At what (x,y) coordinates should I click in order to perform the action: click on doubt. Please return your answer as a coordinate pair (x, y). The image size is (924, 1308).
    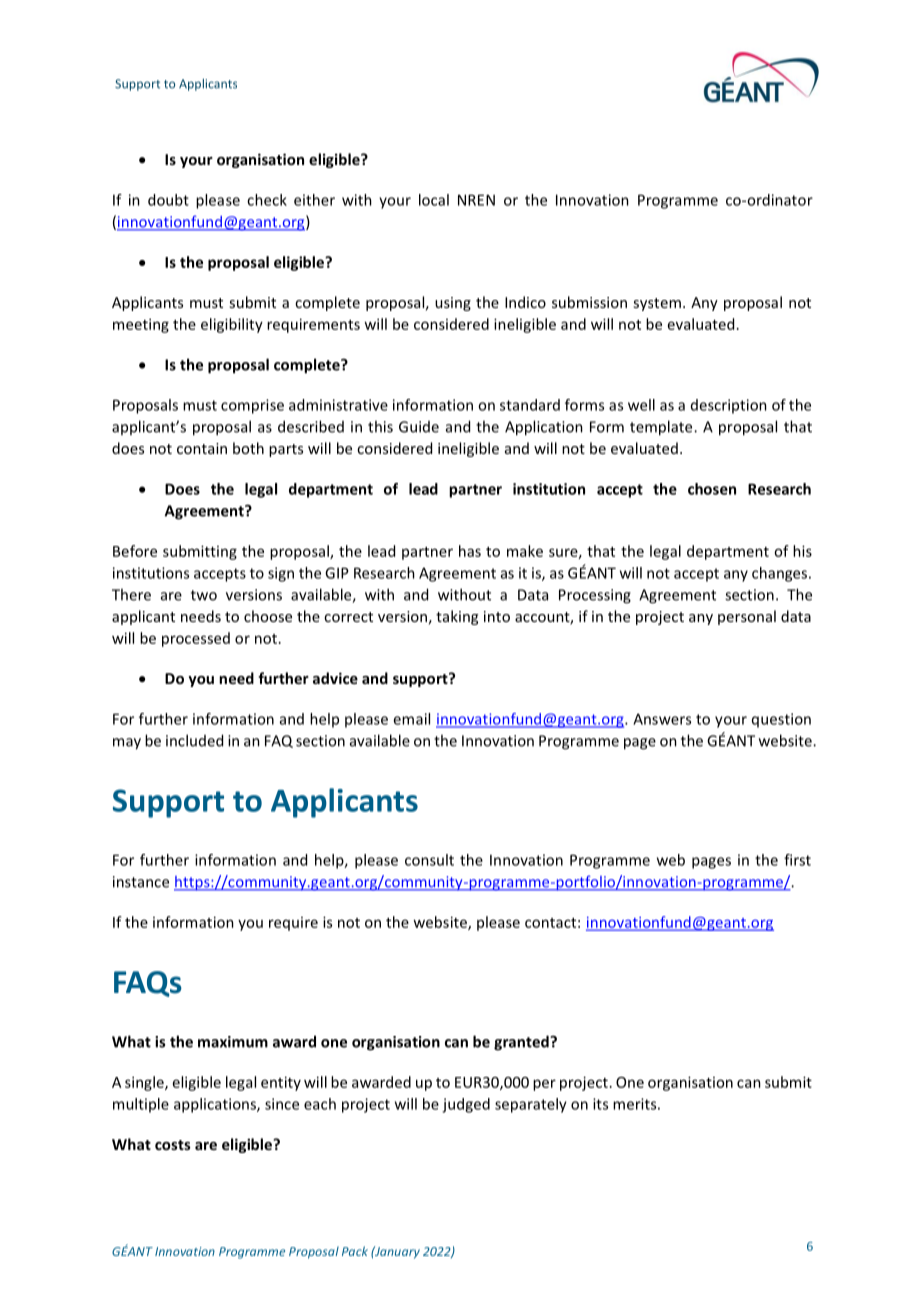
    Looking at the image, I should click on (168, 200).
